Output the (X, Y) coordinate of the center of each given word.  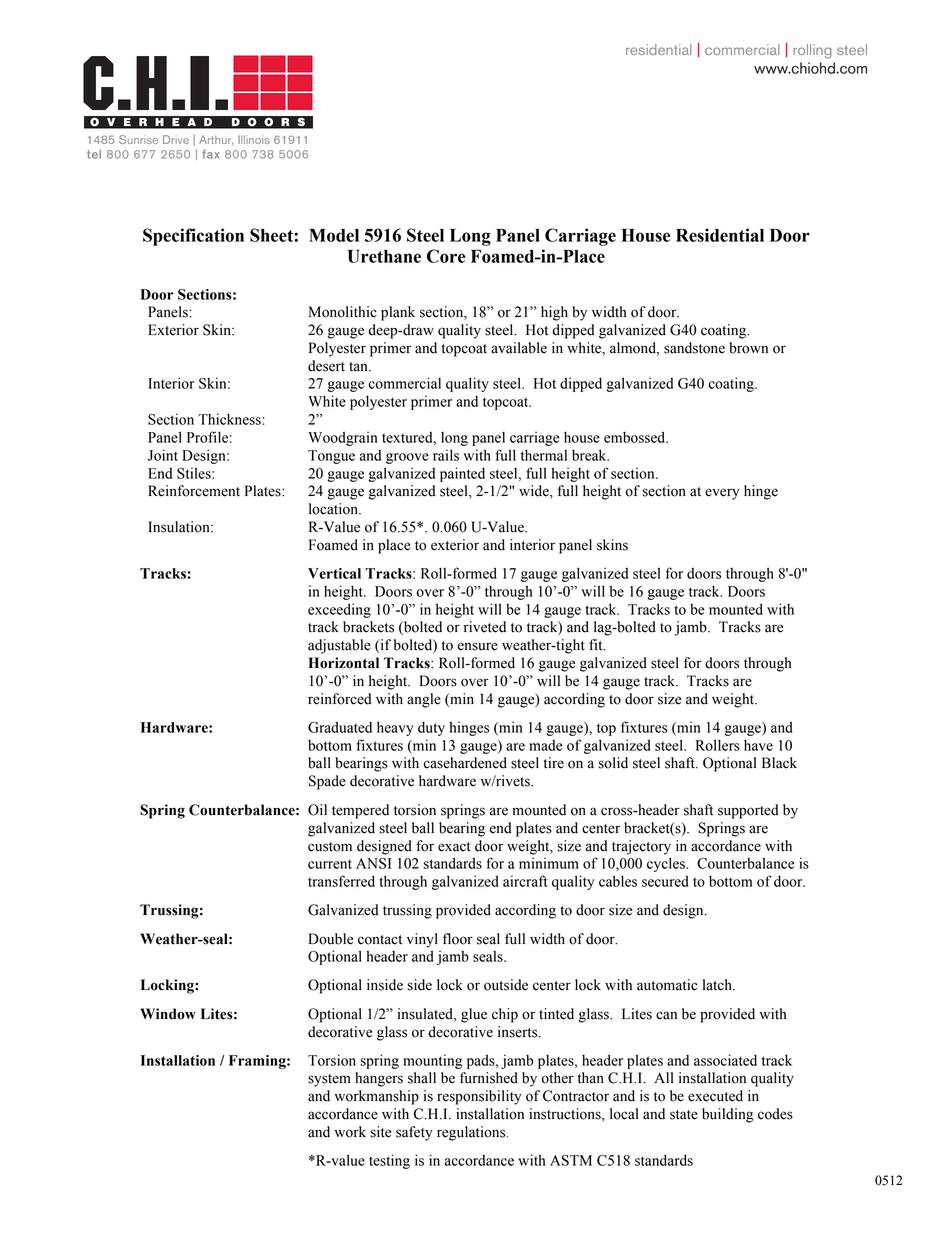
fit (597, 645)
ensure (478, 646)
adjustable (339, 646)
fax (210, 154)
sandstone (694, 348)
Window (168, 1014)
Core (446, 256)
